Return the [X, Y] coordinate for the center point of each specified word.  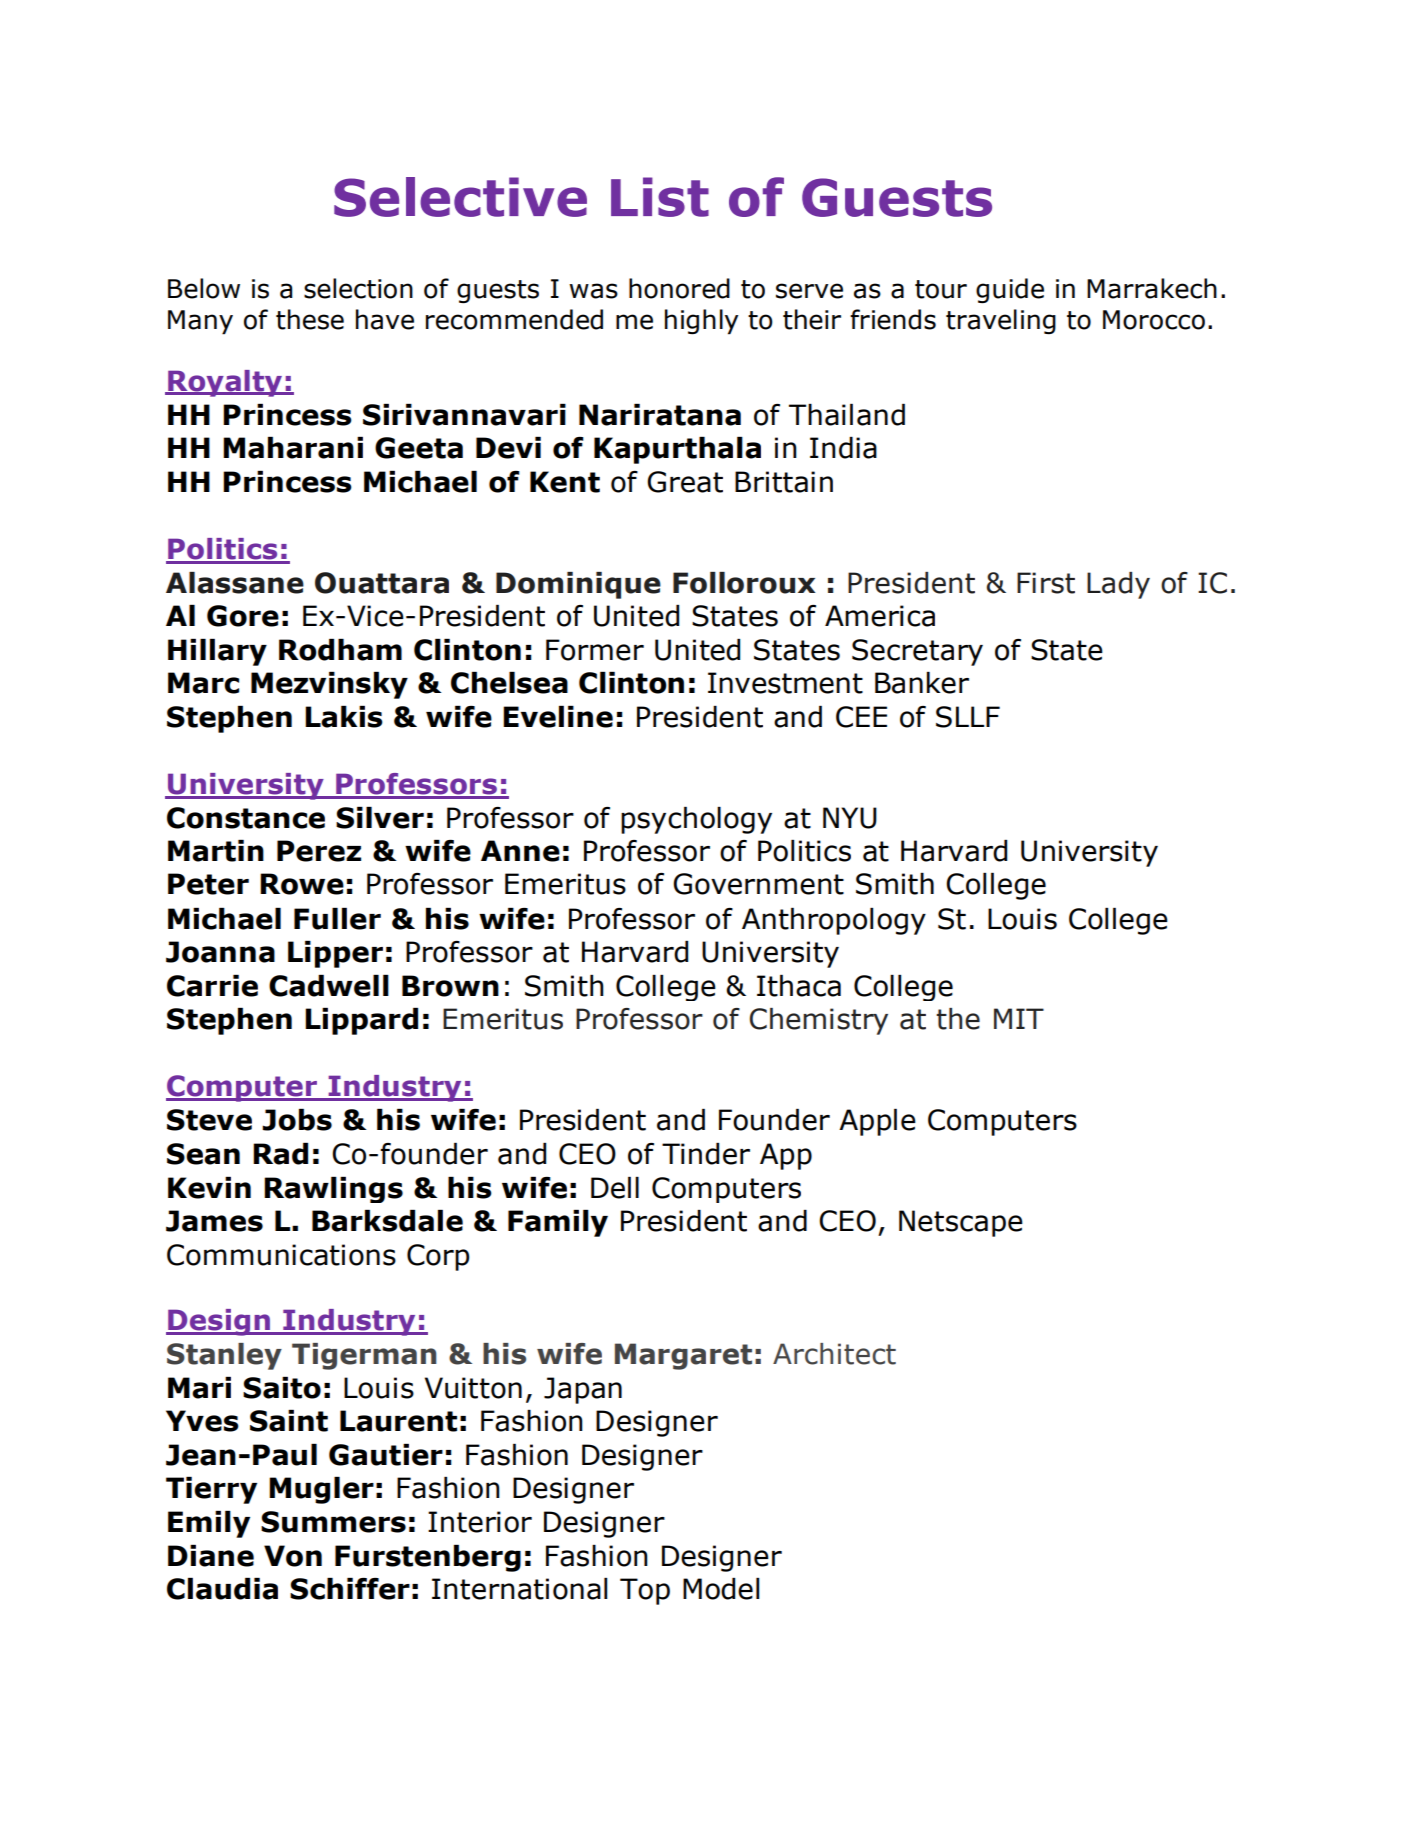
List [660, 197]
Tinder [706, 1154]
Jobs [297, 1120]
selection [358, 288]
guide [1010, 290]
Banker [922, 683]
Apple [877, 1122]
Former [595, 650]
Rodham [340, 650]
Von [293, 1556]
